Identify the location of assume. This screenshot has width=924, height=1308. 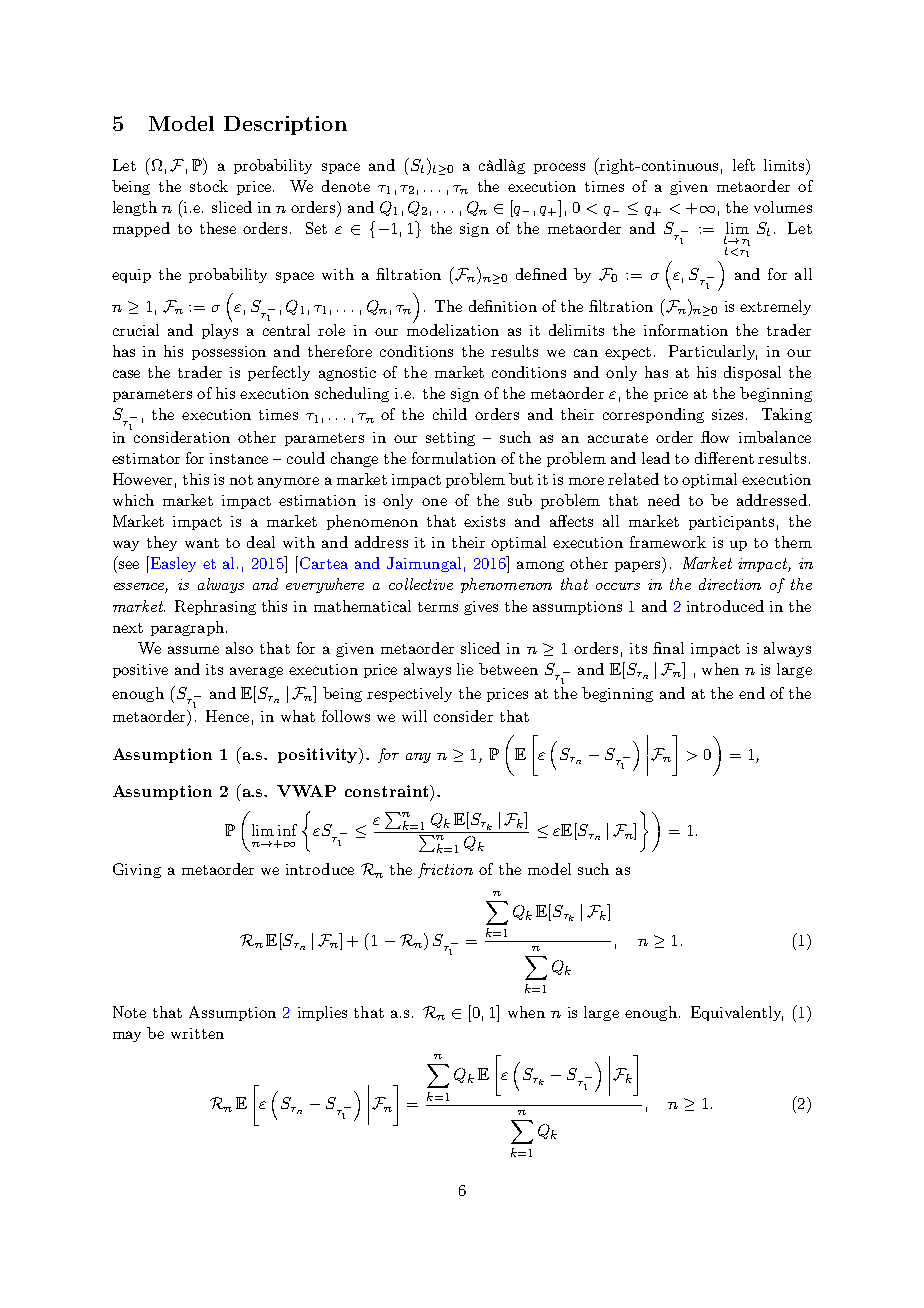
(193, 650).
